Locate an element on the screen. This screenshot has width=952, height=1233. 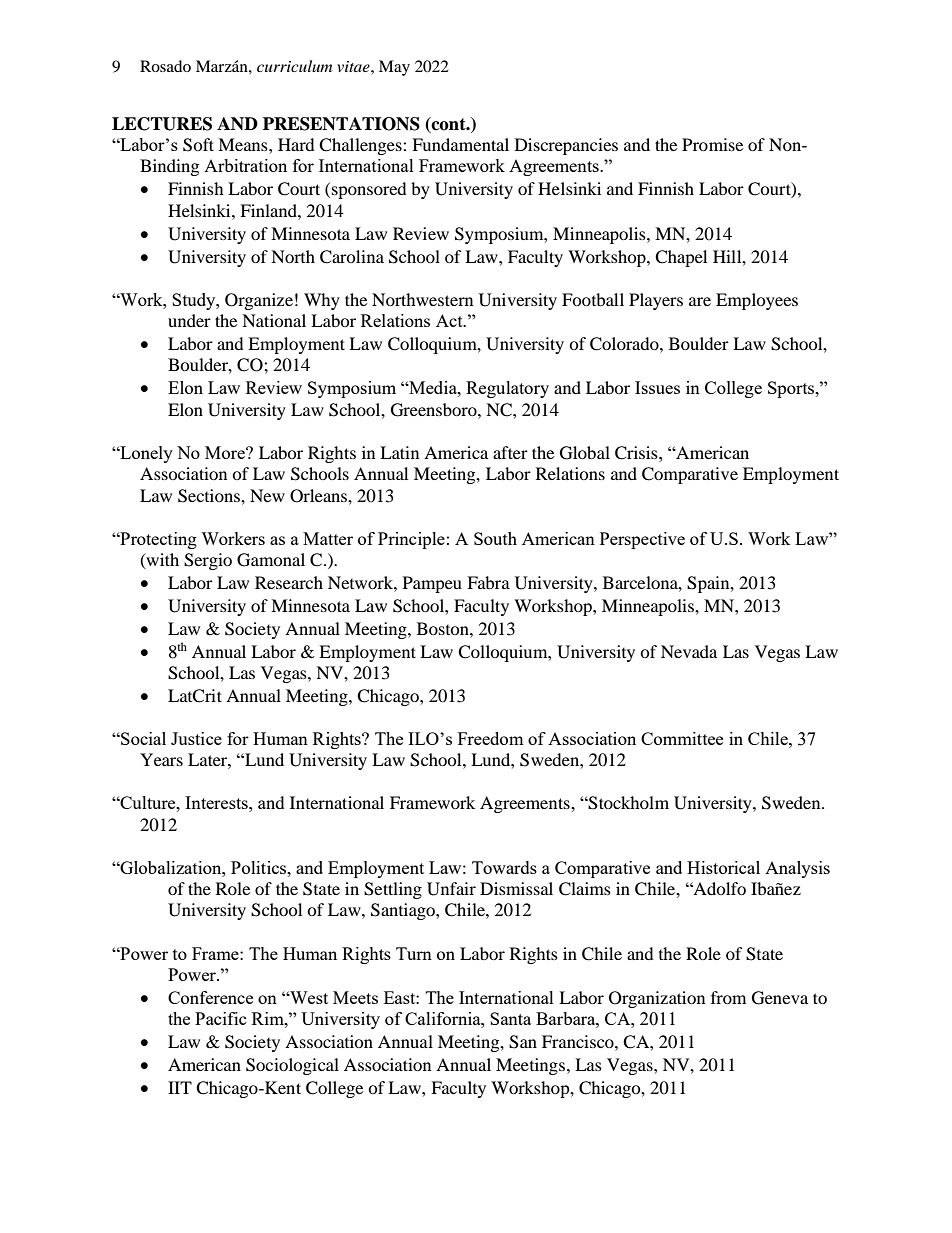
Means is located at coordinates (244, 144).
